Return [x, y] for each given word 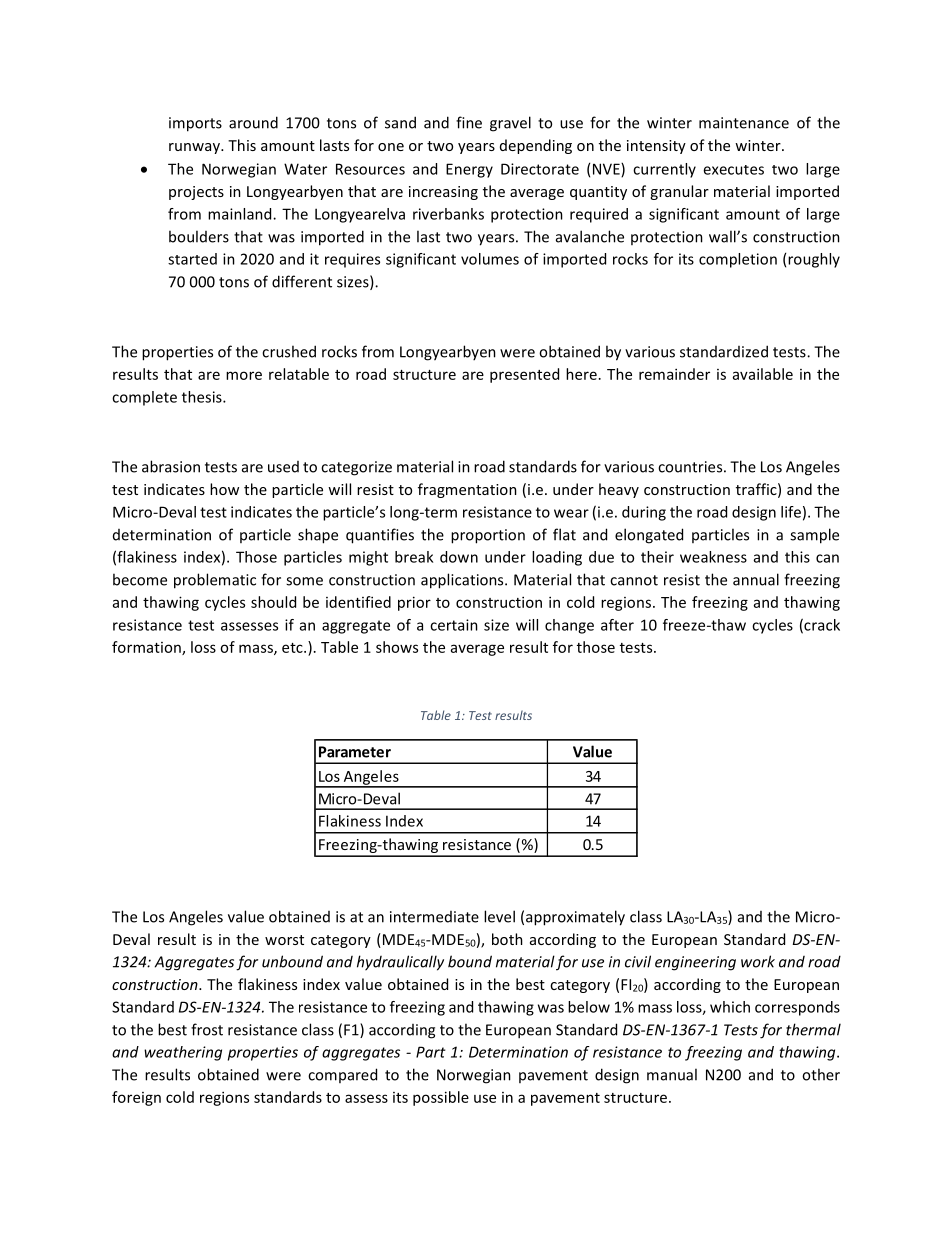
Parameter [355, 752]
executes [733, 170]
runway [195, 148]
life [791, 512]
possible [441, 1098]
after [617, 625]
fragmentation [467, 490]
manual [672, 1074]
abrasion [171, 466]
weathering [183, 1053]
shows [397, 647]
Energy [469, 170]
